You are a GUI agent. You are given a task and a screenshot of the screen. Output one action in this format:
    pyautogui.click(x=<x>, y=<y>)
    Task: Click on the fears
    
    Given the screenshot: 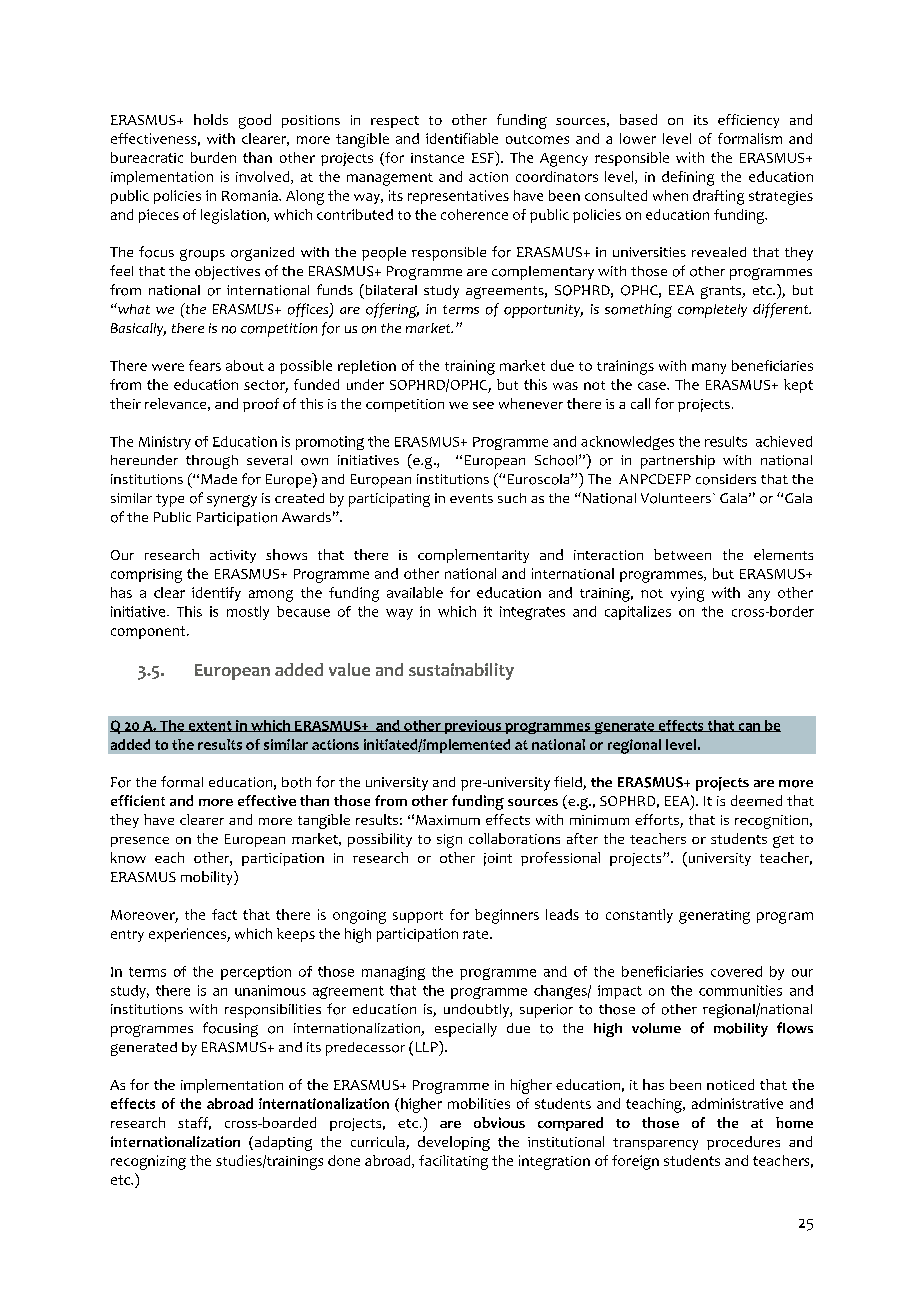 What is the action you would take?
    pyautogui.click(x=205, y=365)
